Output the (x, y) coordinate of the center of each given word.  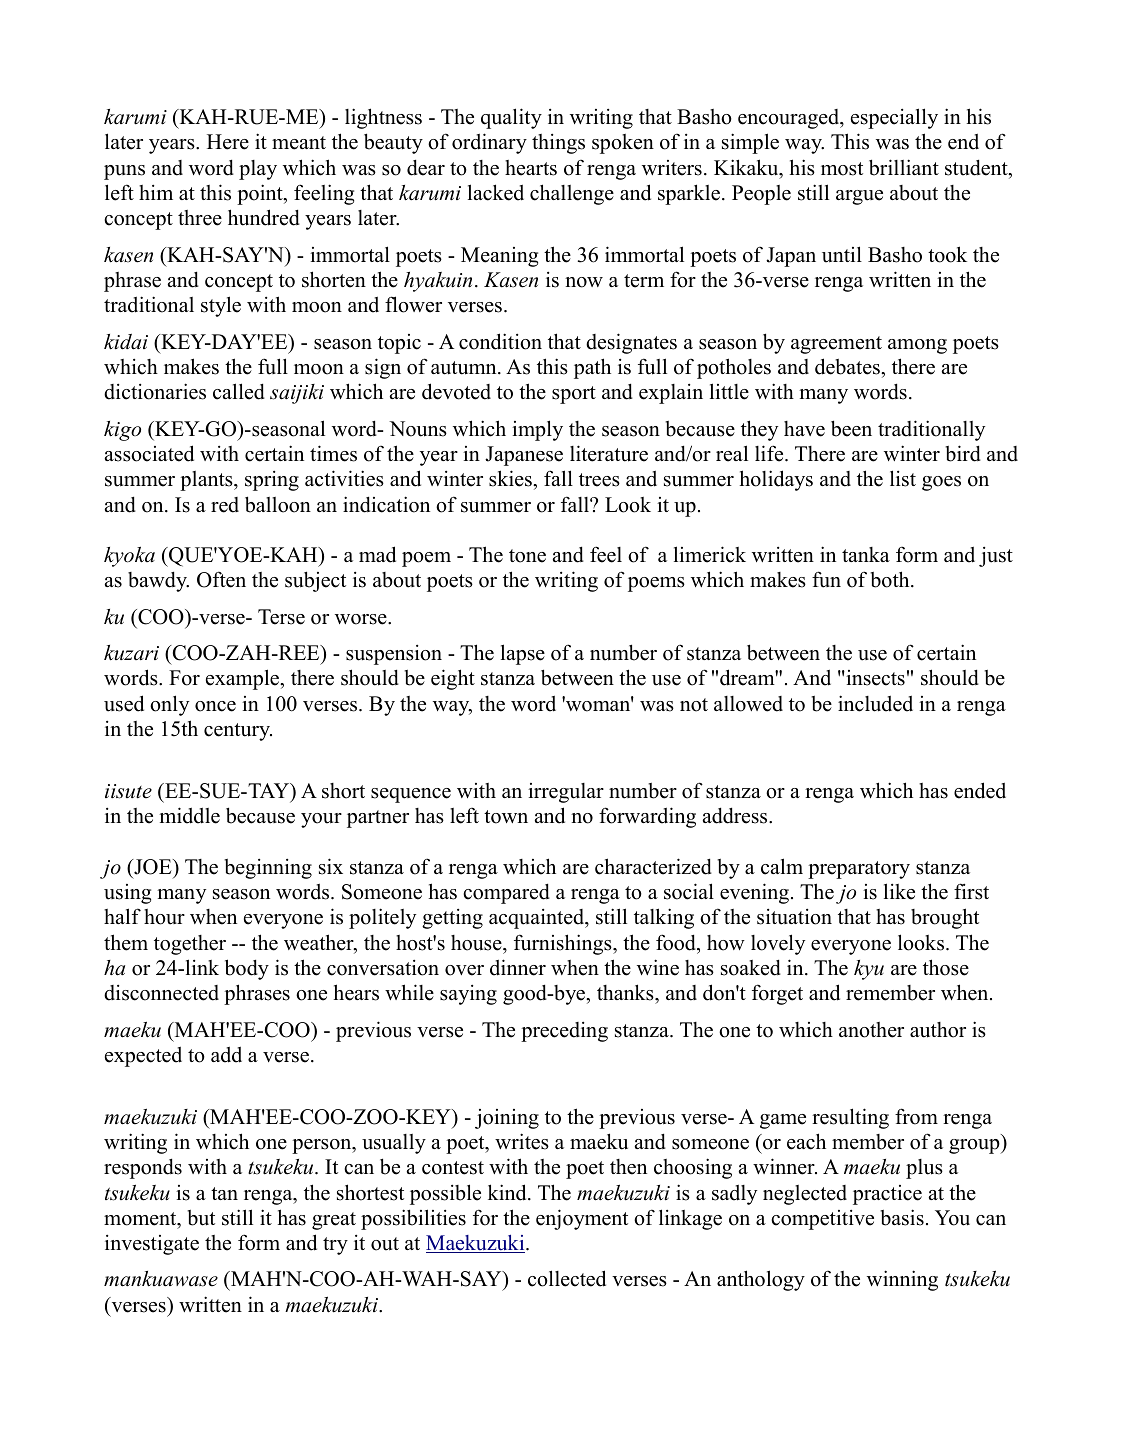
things (558, 144)
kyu (869, 970)
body (247, 969)
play (258, 170)
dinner (518, 967)
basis (902, 1217)
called (239, 391)
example (243, 679)
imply (537, 430)
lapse (523, 654)
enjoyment (582, 1219)
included (875, 703)
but (201, 1218)
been (851, 428)
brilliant (904, 167)
